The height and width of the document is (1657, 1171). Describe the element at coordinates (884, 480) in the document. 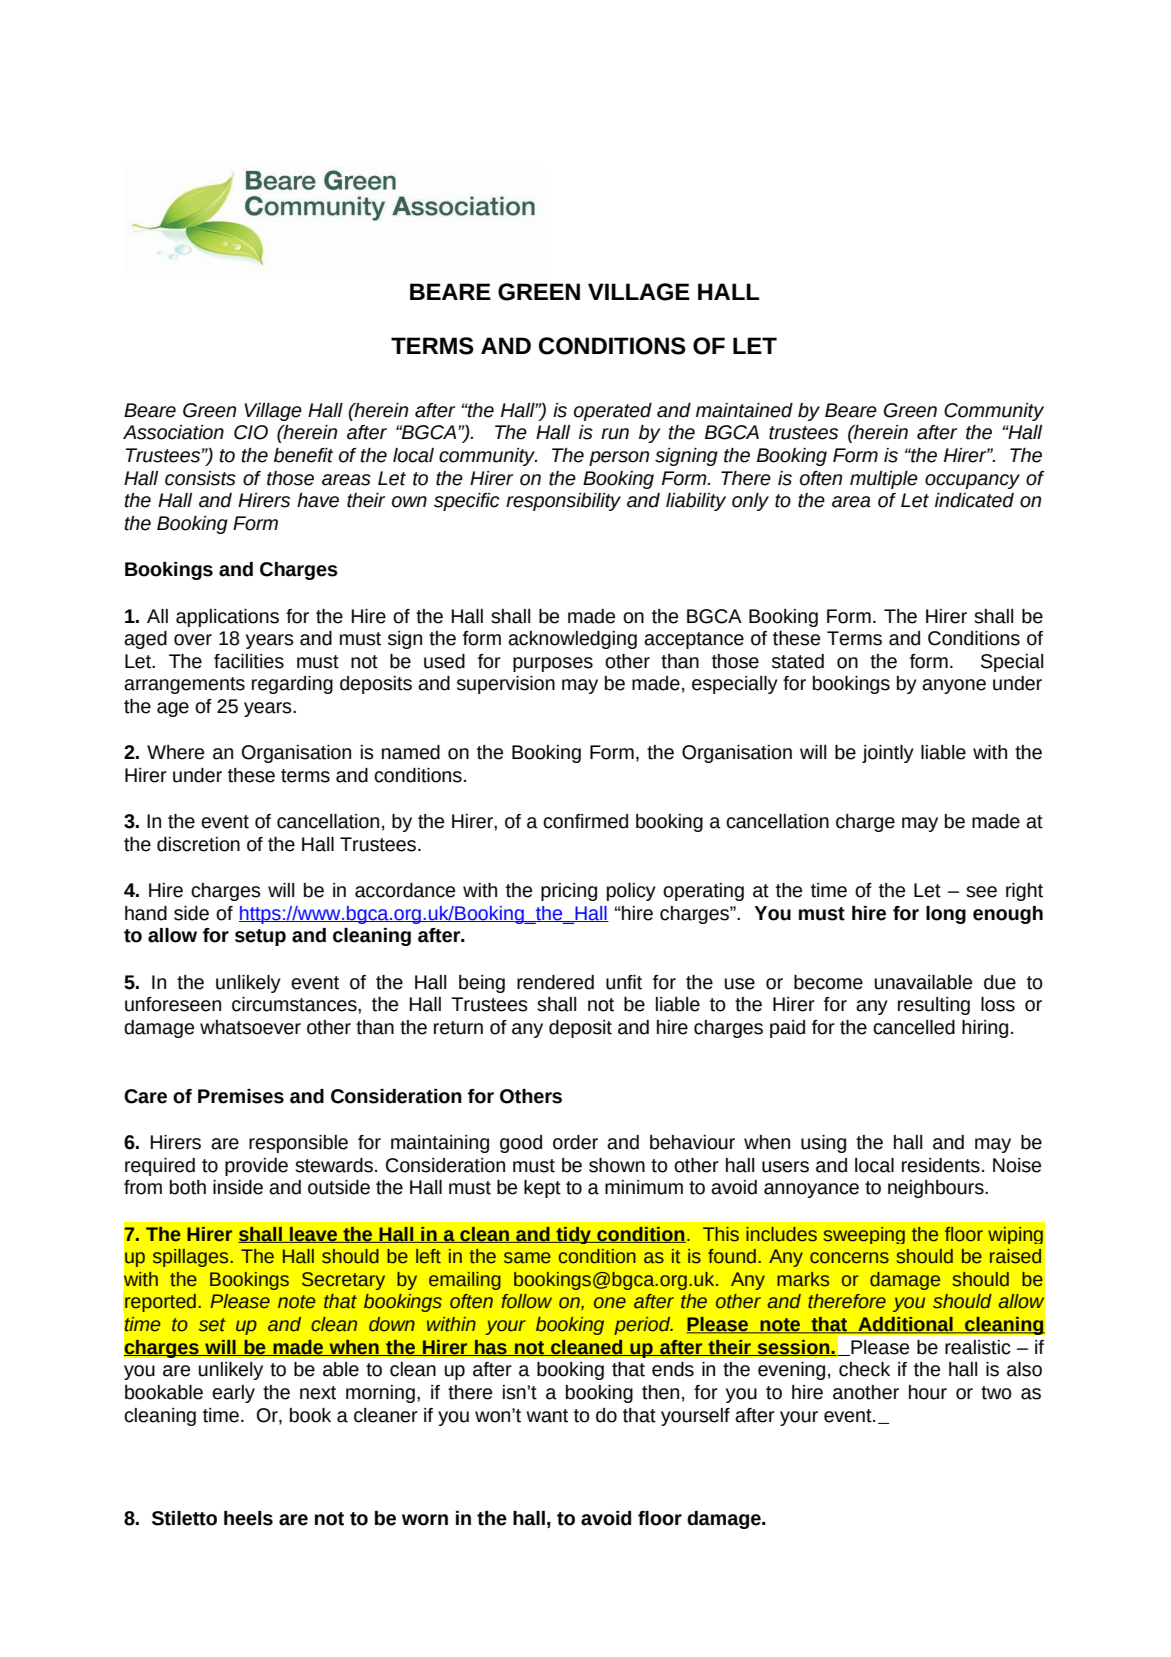

I see `multiple` at that location.
